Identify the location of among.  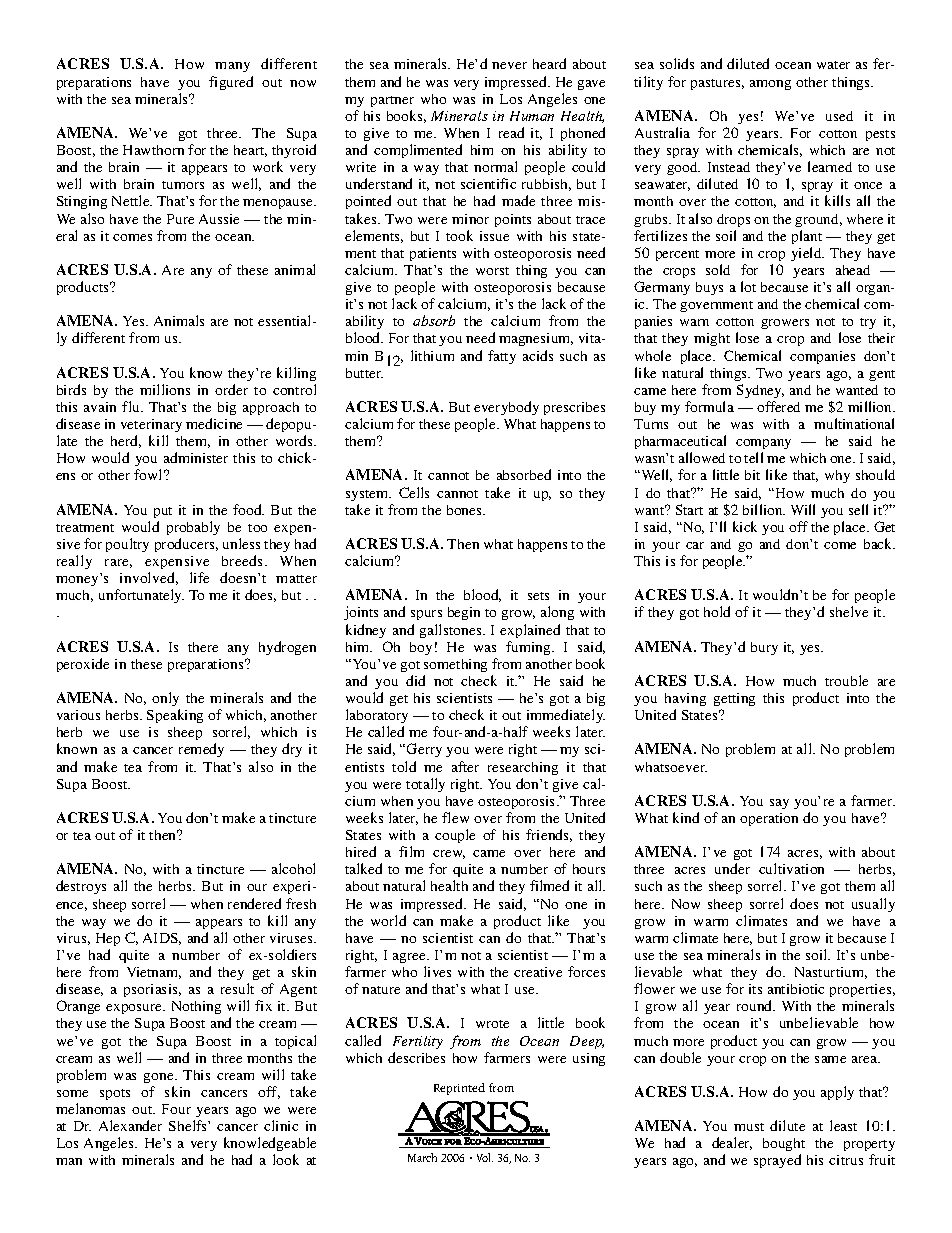
(770, 85).
